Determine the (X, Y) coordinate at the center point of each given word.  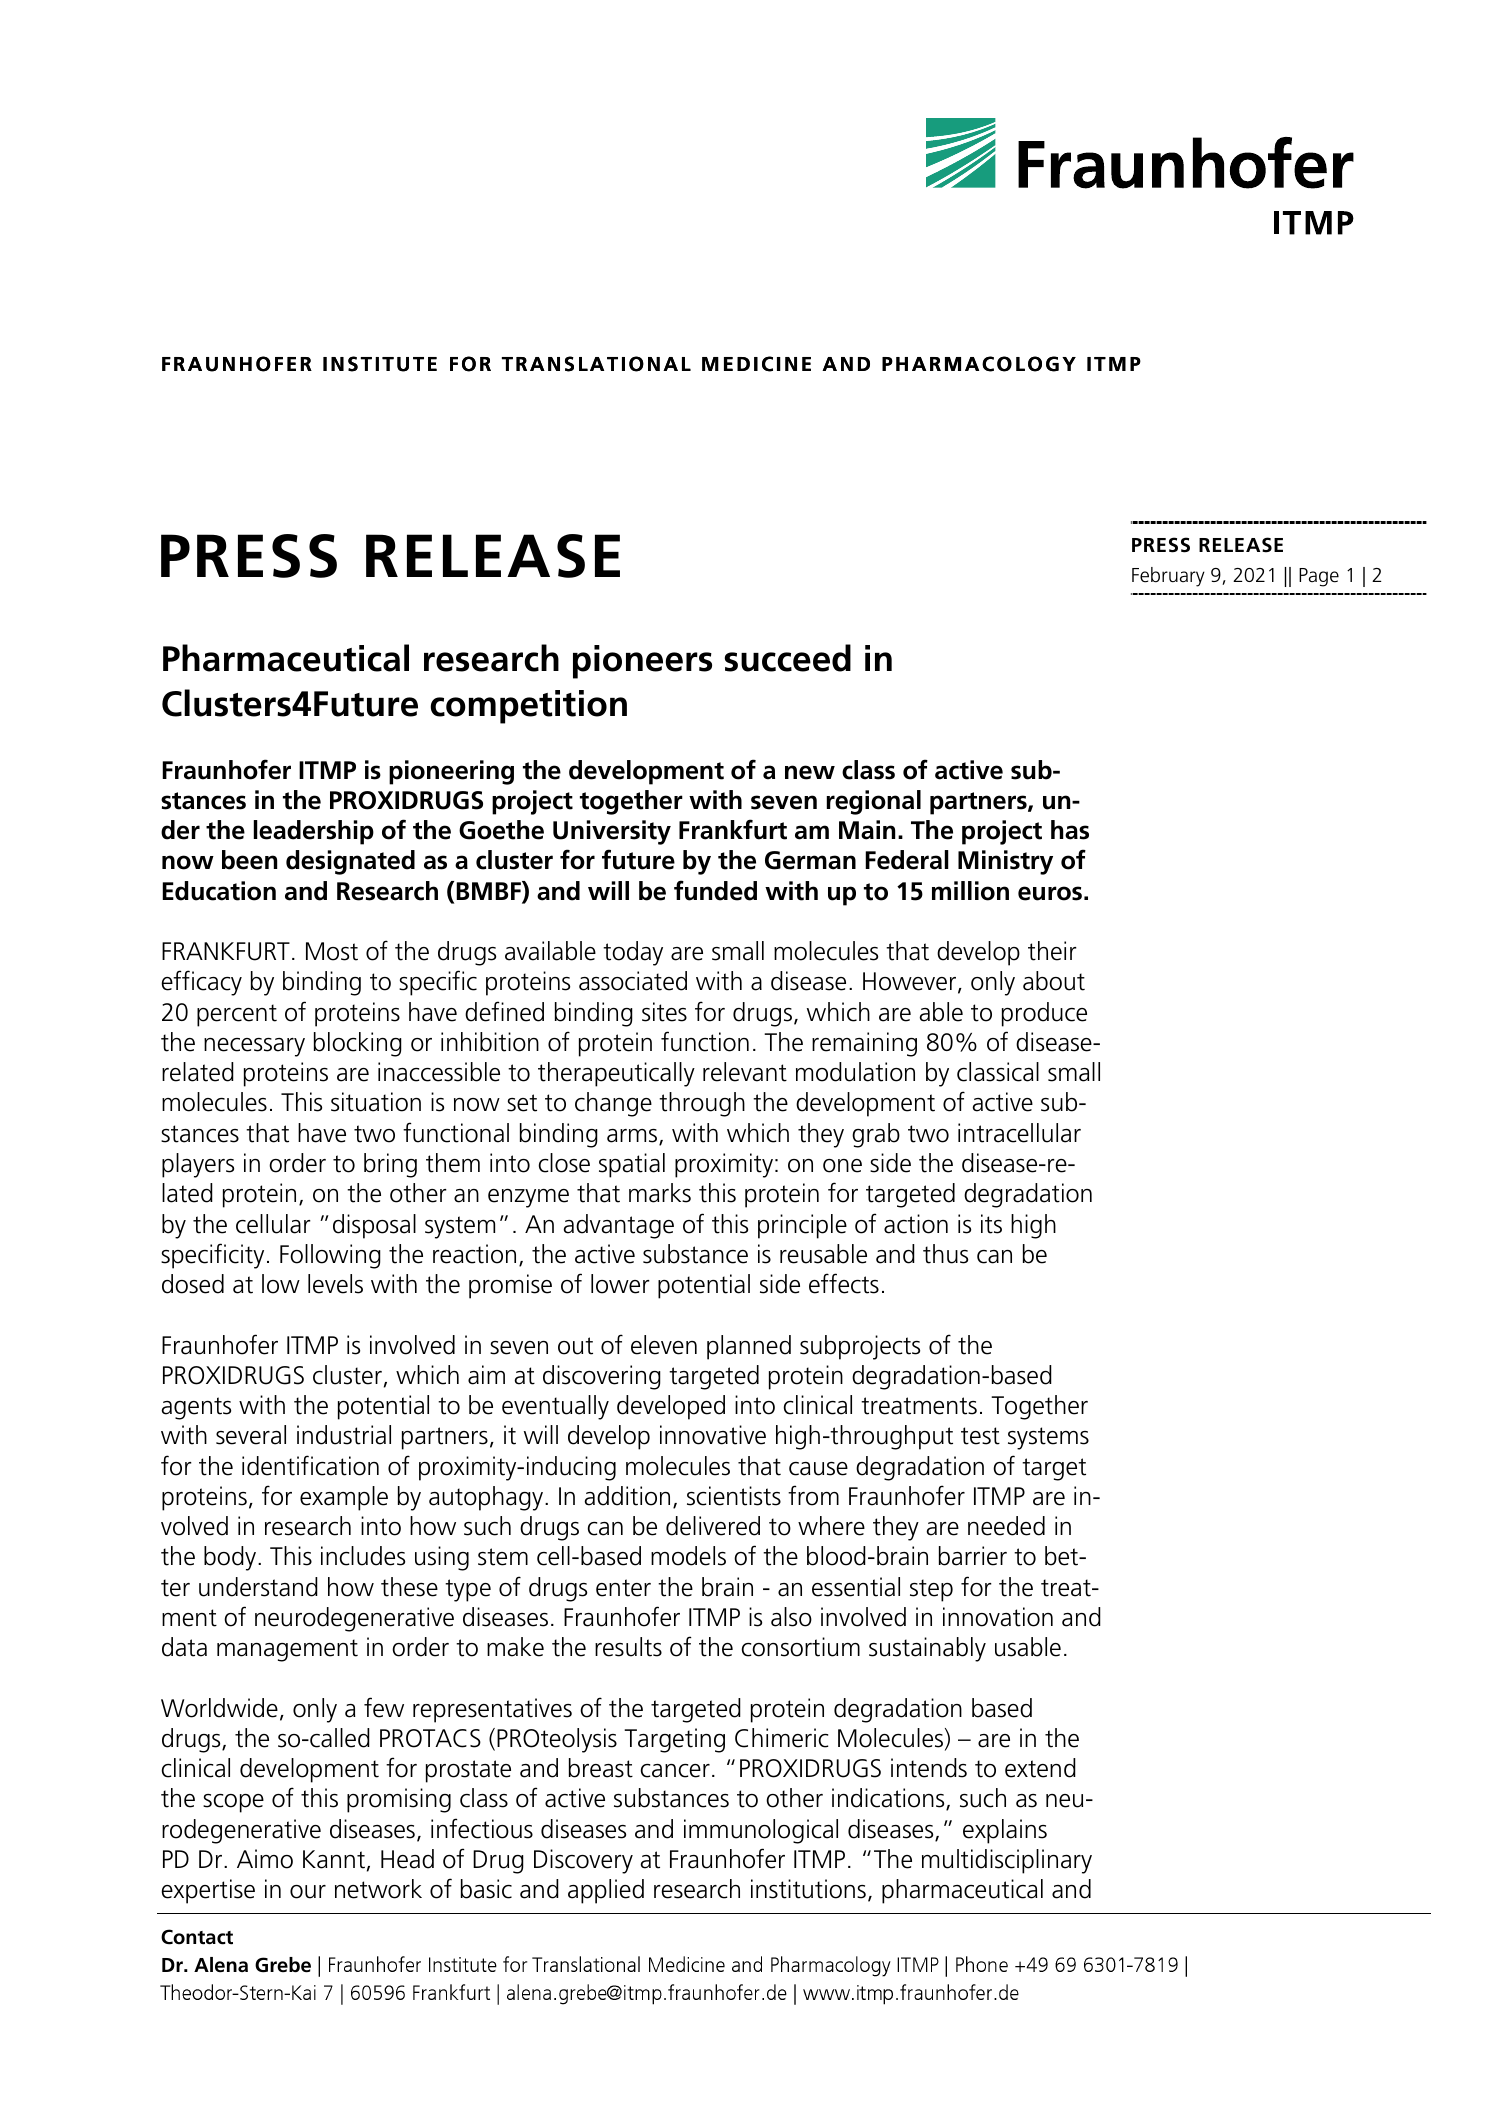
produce (1044, 1014)
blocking (358, 1044)
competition (528, 707)
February (1168, 577)
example (344, 1498)
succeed (788, 658)
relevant (745, 1072)
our (308, 1892)
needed (1006, 1526)
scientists (734, 1496)
